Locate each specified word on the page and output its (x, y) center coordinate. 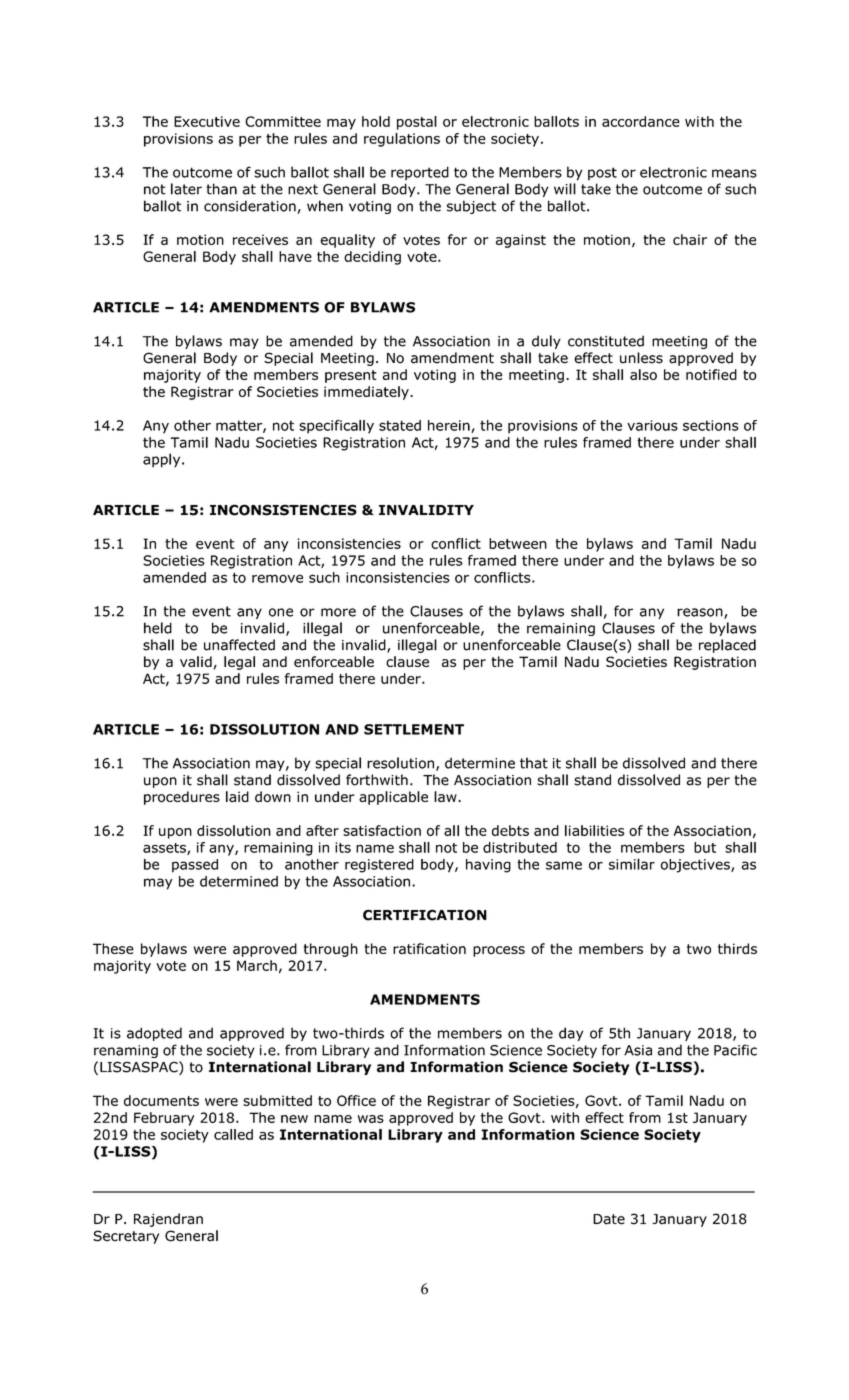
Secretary (126, 1237)
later (186, 189)
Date (609, 1219)
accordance (641, 121)
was (371, 1119)
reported (420, 173)
